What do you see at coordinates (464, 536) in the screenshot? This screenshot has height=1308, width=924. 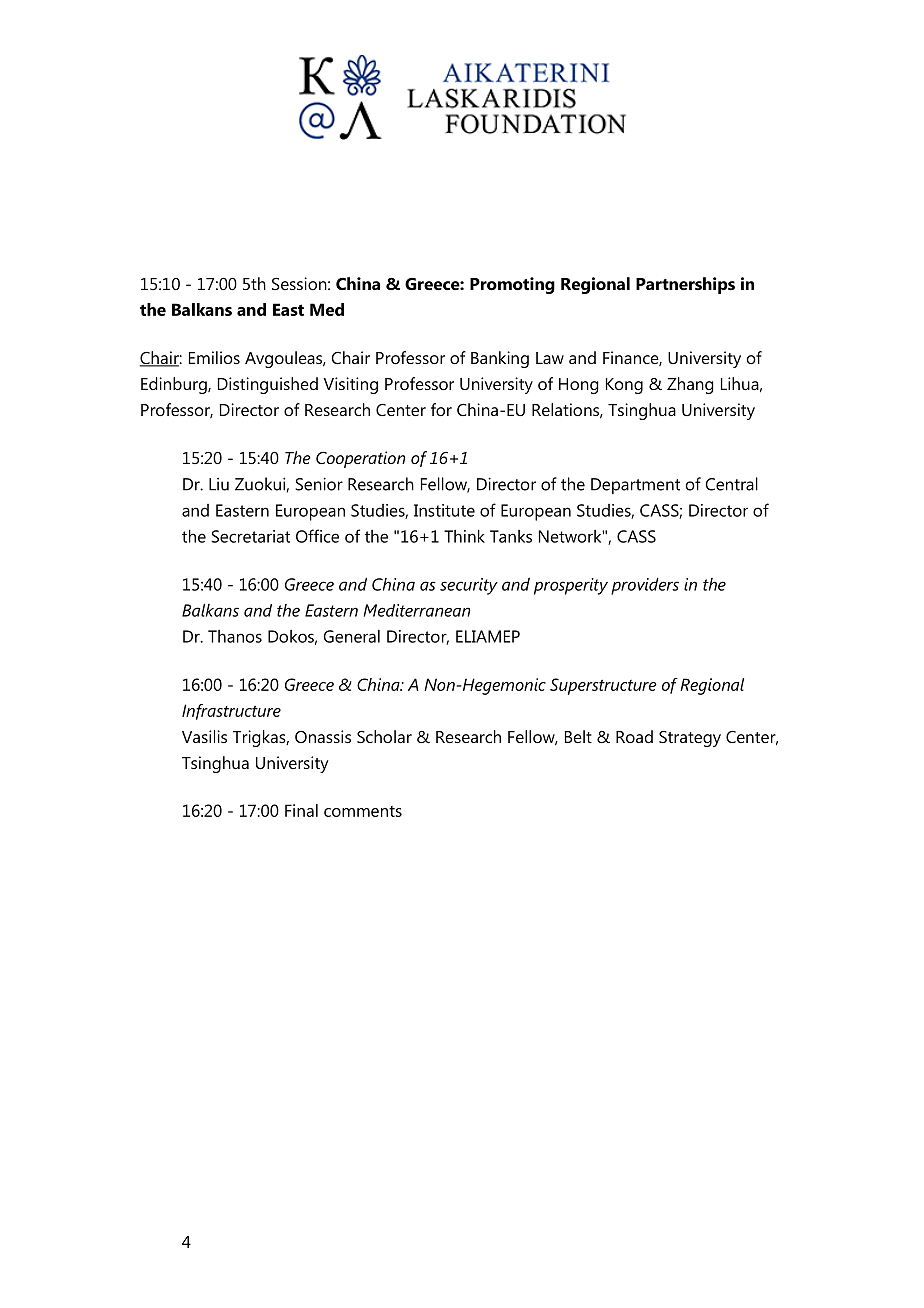 I see `Think` at bounding box center [464, 536].
